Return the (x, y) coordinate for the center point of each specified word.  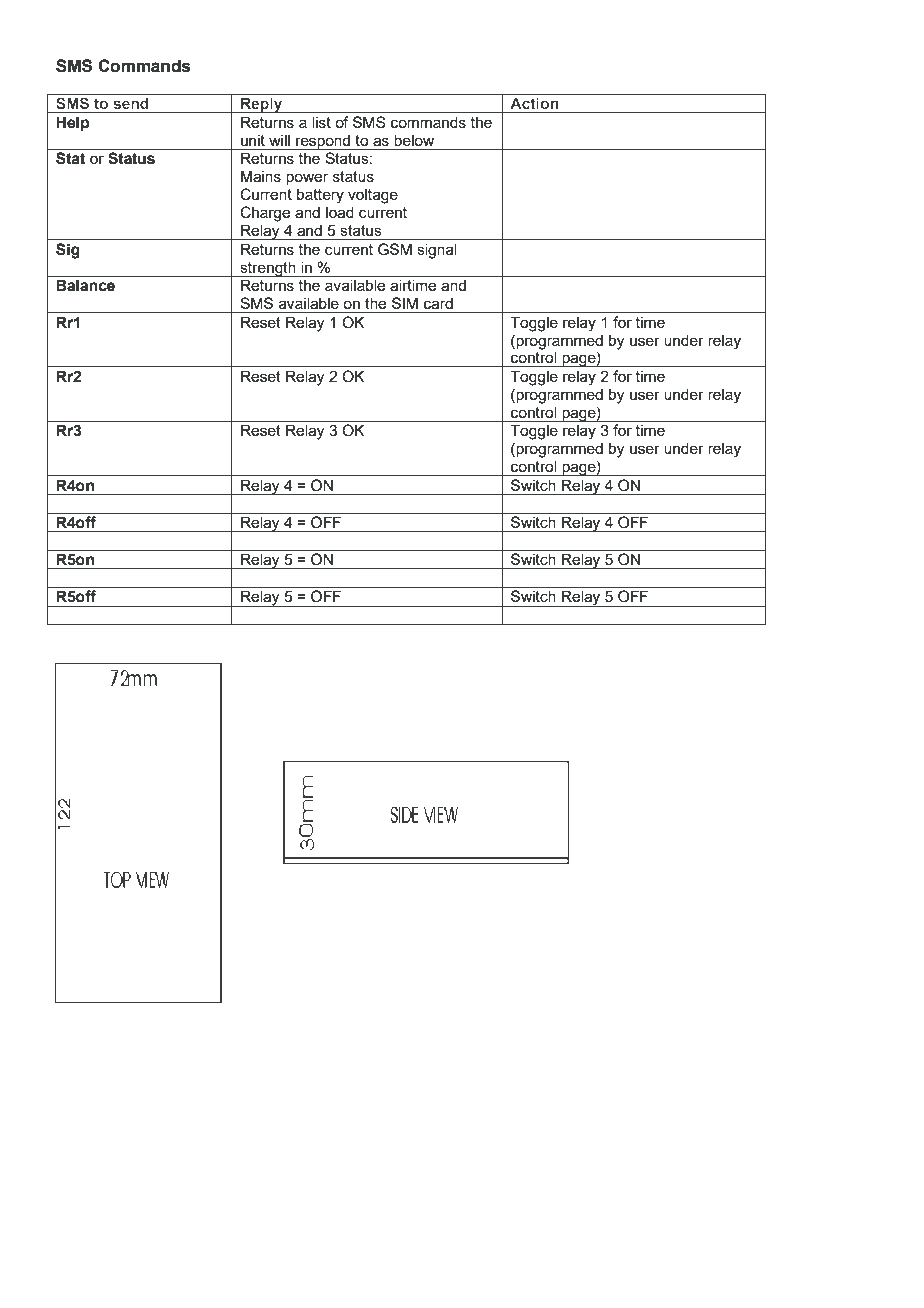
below (414, 140)
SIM (405, 303)
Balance (85, 285)
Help (72, 124)
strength (268, 269)
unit (253, 140)
